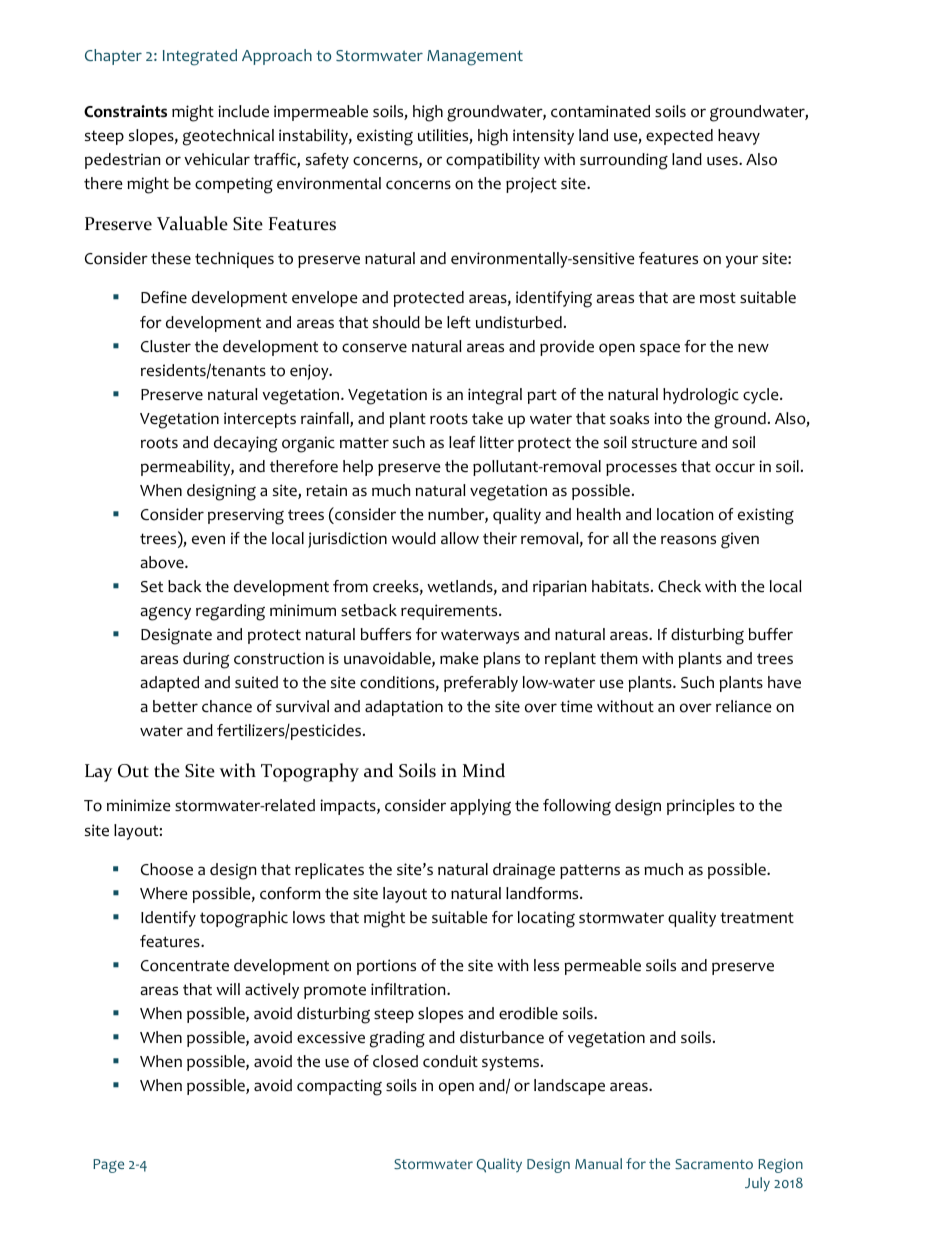  What do you see at coordinates (404, 708) in the page?
I see `adaptation` at bounding box center [404, 708].
